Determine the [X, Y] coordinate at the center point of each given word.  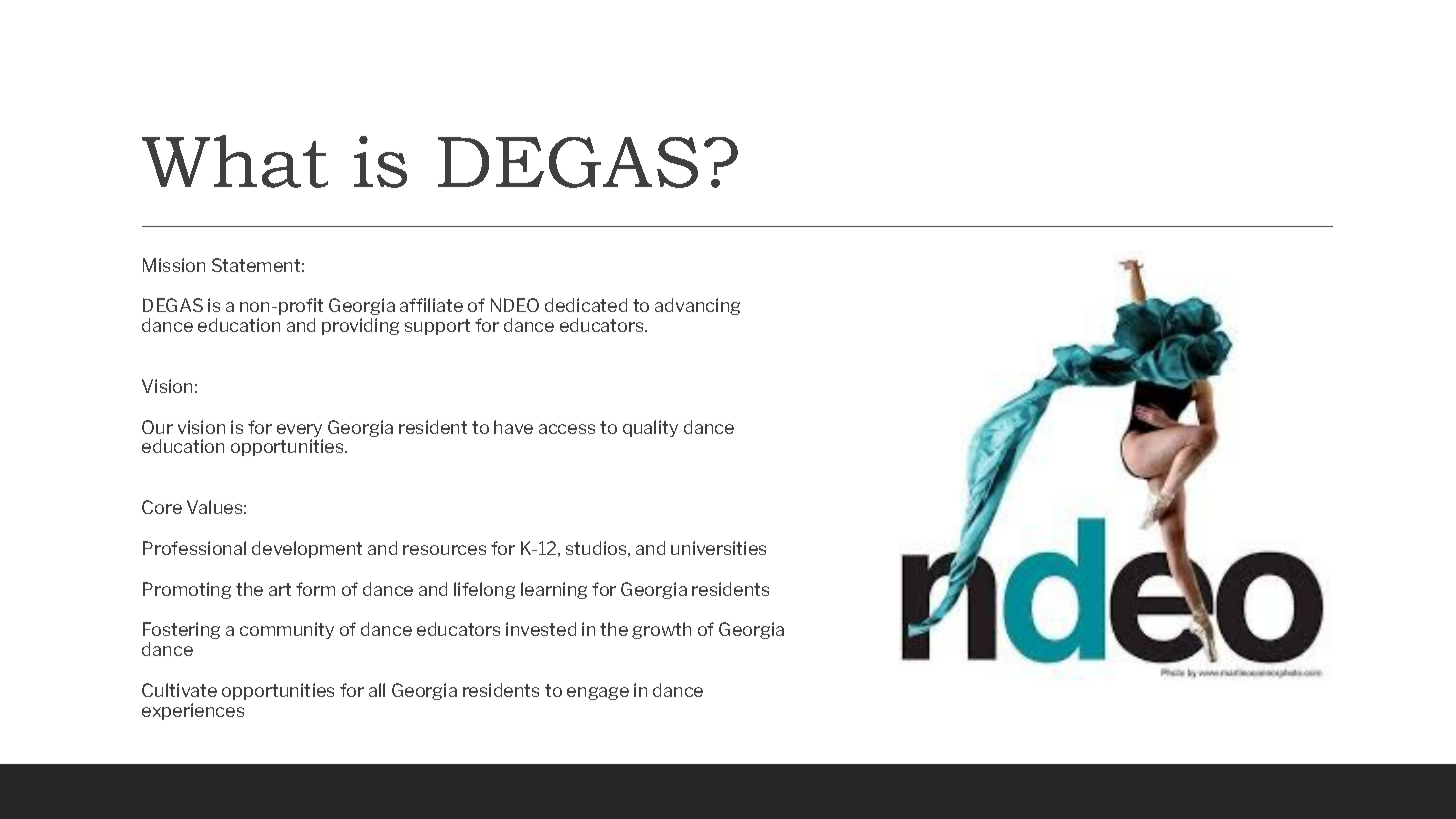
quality [650, 428]
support [437, 327]
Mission [174, 265]
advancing [697, 306]
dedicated [586, 305]
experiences [193, 711]
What [235, 161]
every [299, 430]
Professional [194, 548]
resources [444, 550]
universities [718, 548]
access [567, 429]
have [513, 427]
